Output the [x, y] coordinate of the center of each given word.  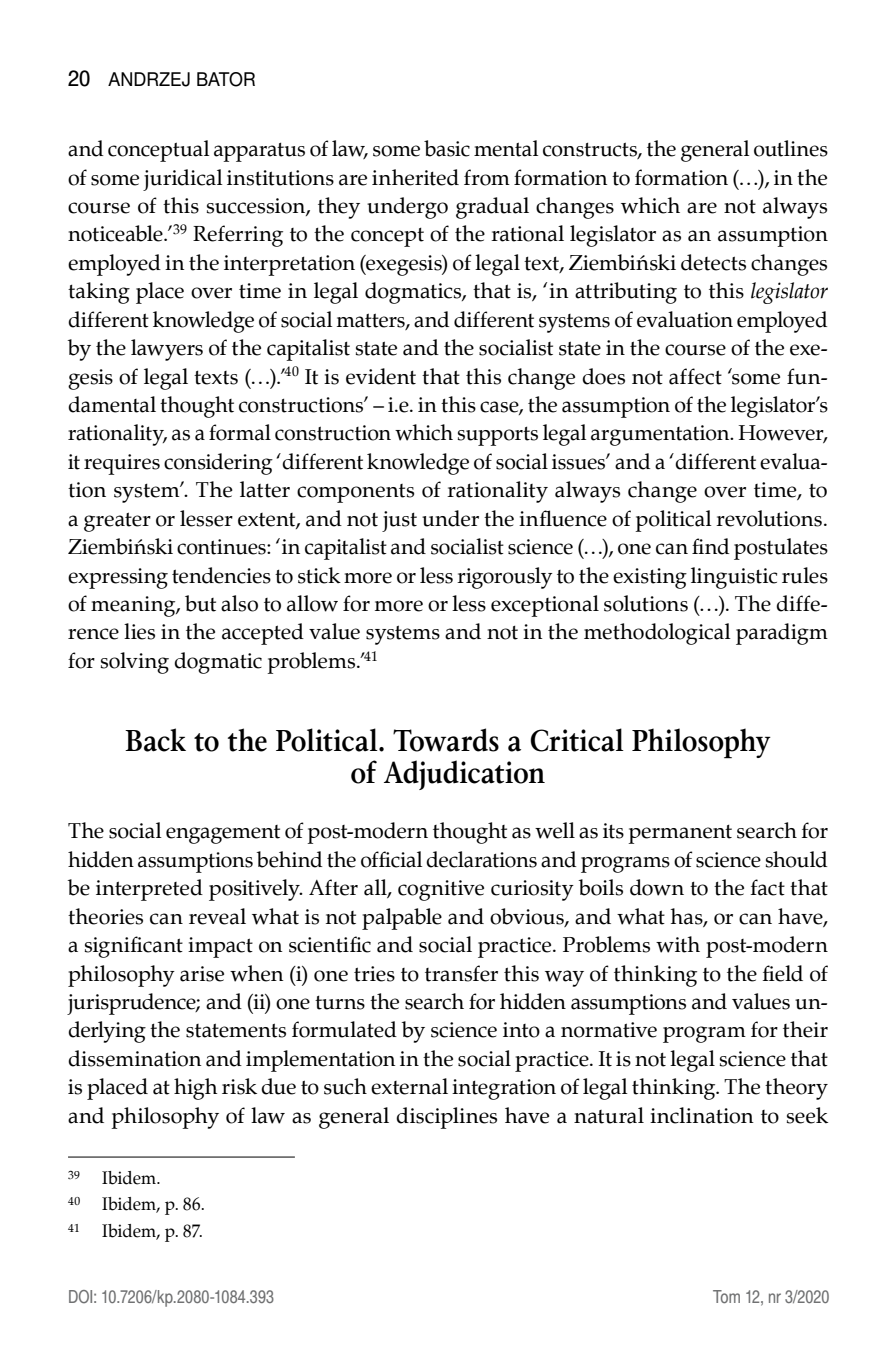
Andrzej [149, 79]
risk [239, 1086]
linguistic [734, 578]
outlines [791, 148]
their [805, 1029]
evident [381, 376]
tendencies [221, 575]
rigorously [504, 578]
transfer [461, 973]
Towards [446, 740]
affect [695, 376]
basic [447, 148]
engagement [223, 834]
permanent [680, 834]
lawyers [167, 350]
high [195, 1089]
